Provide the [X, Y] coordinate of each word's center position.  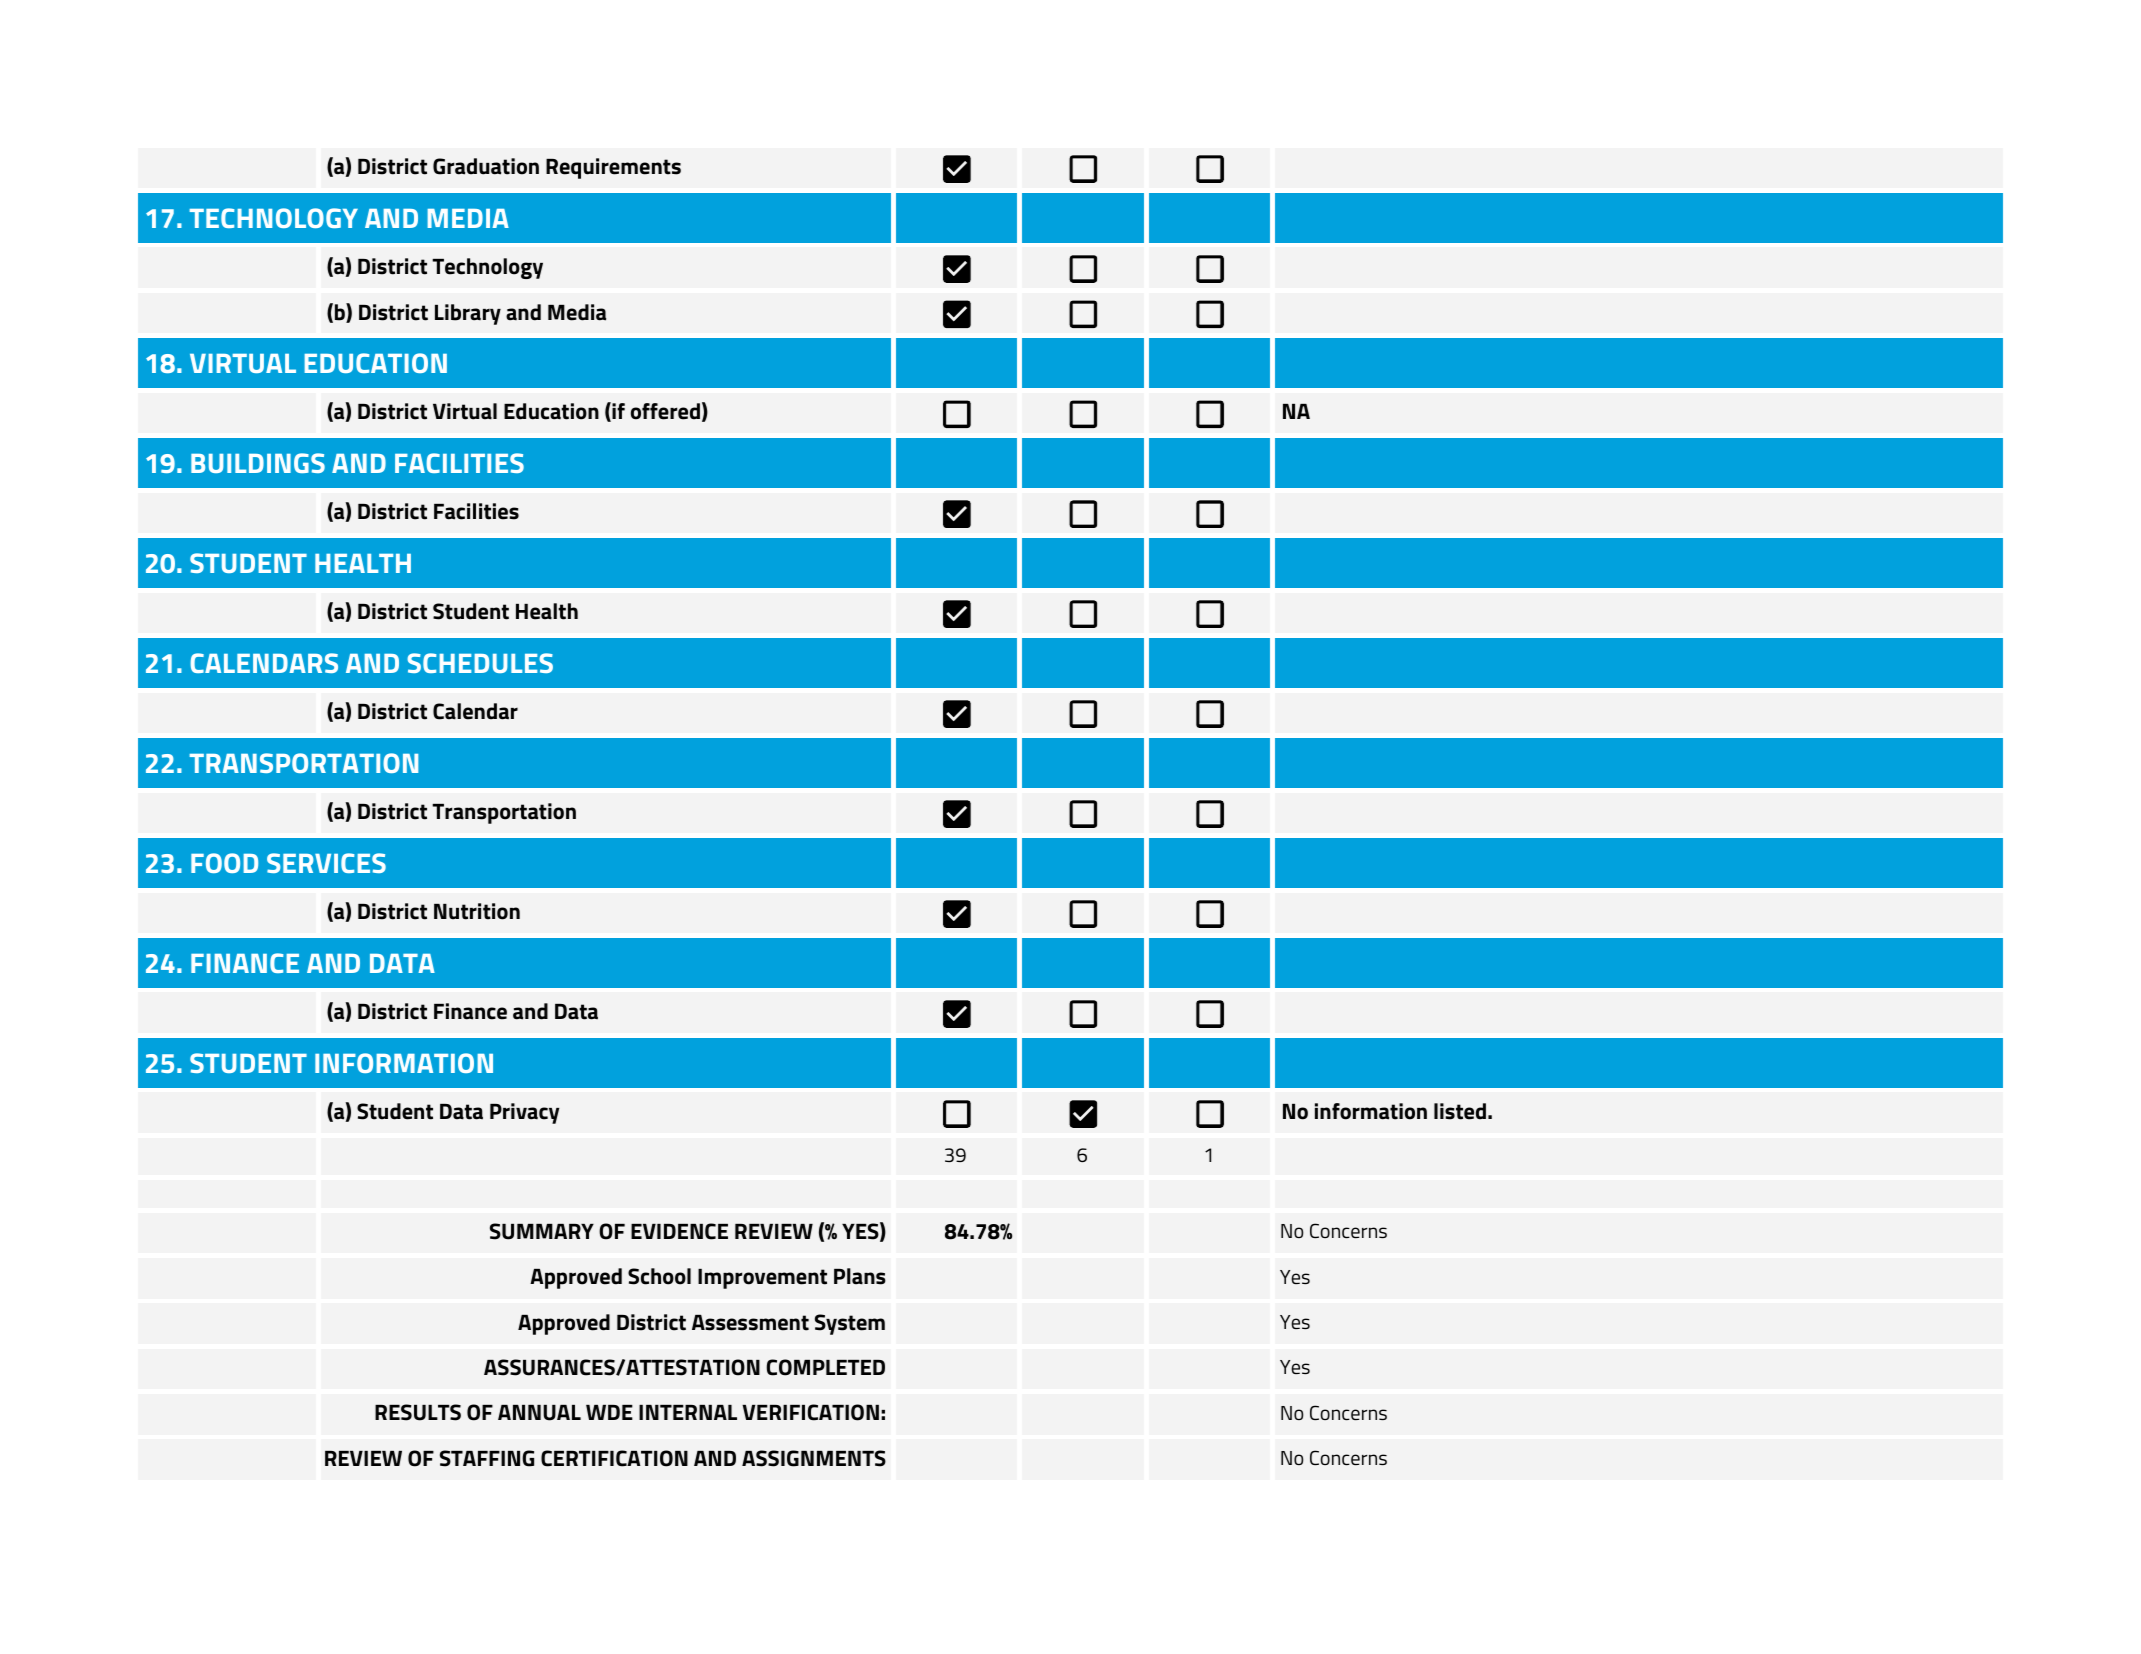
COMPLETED [826, 1367]
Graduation [486, 166]
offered [665, 411]
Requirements [613, 168]
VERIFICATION [810, 1412]
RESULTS [418, 1412]
